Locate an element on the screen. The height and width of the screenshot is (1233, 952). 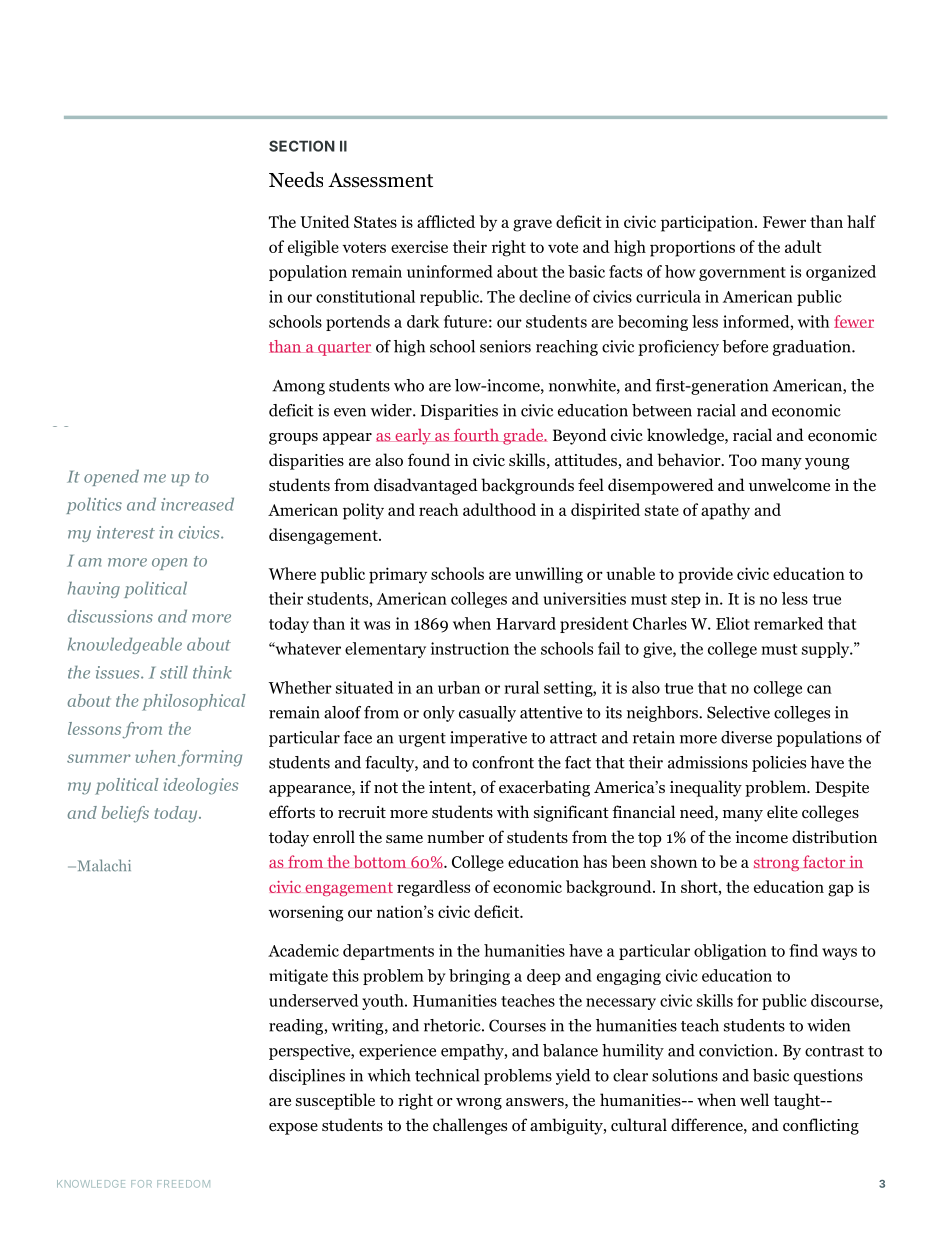
SECTION is located at coordinates (302, 146).
